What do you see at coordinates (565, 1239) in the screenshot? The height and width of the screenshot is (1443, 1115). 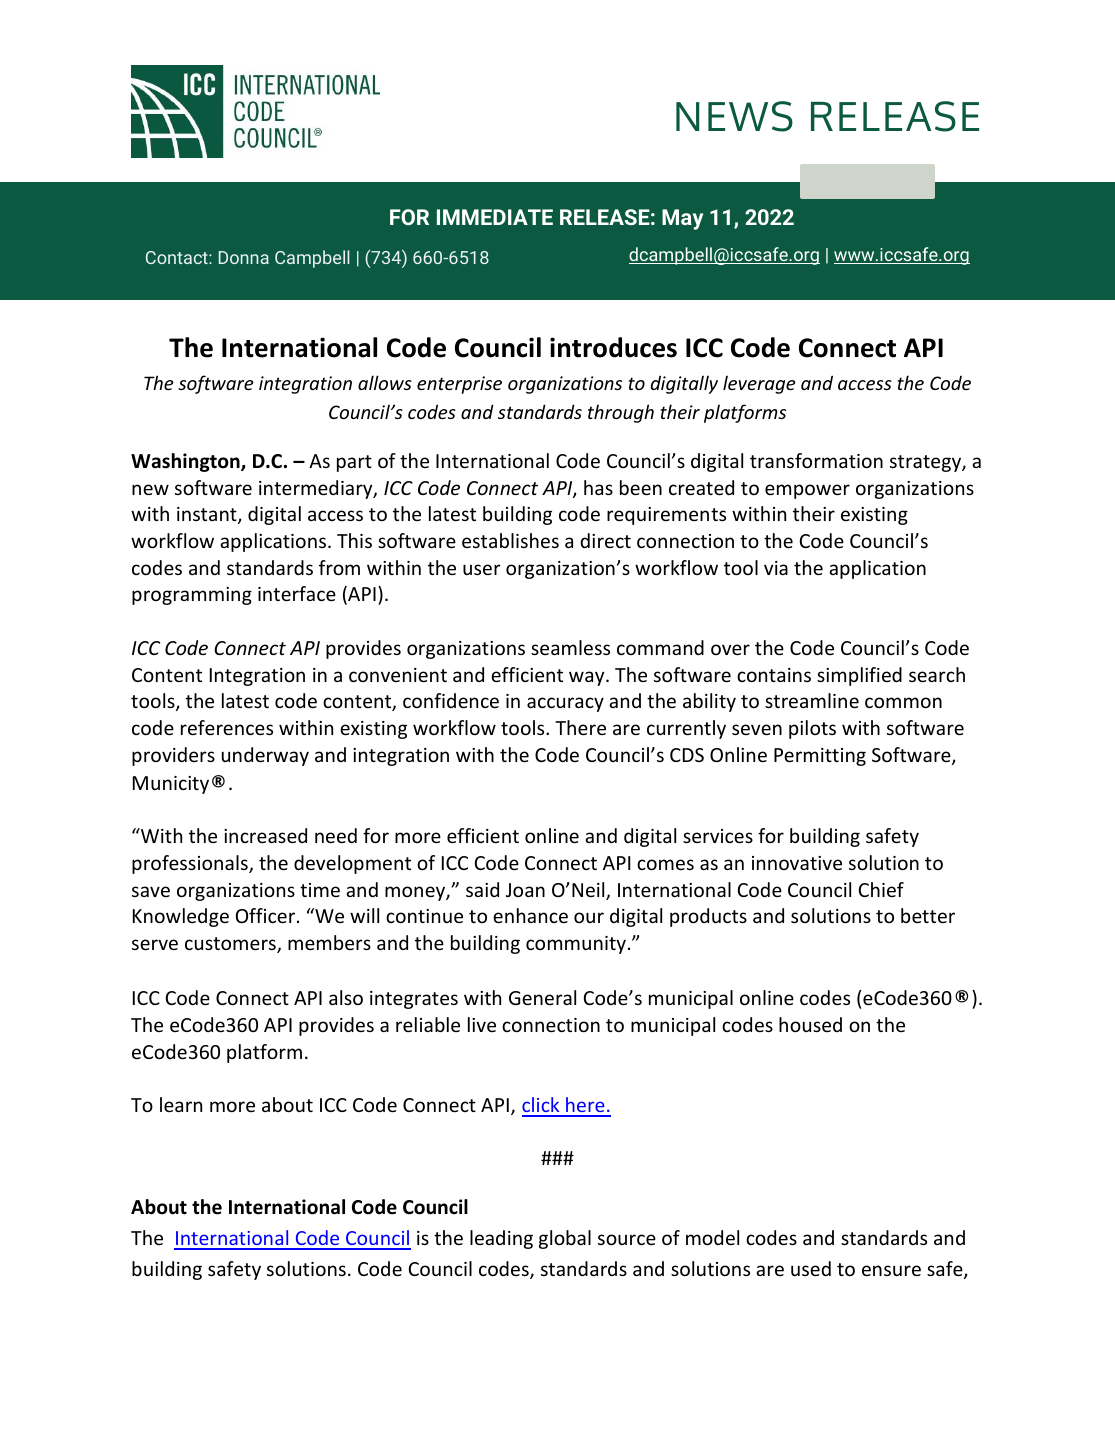 I see `global` at bounding box center [565, 1239].
